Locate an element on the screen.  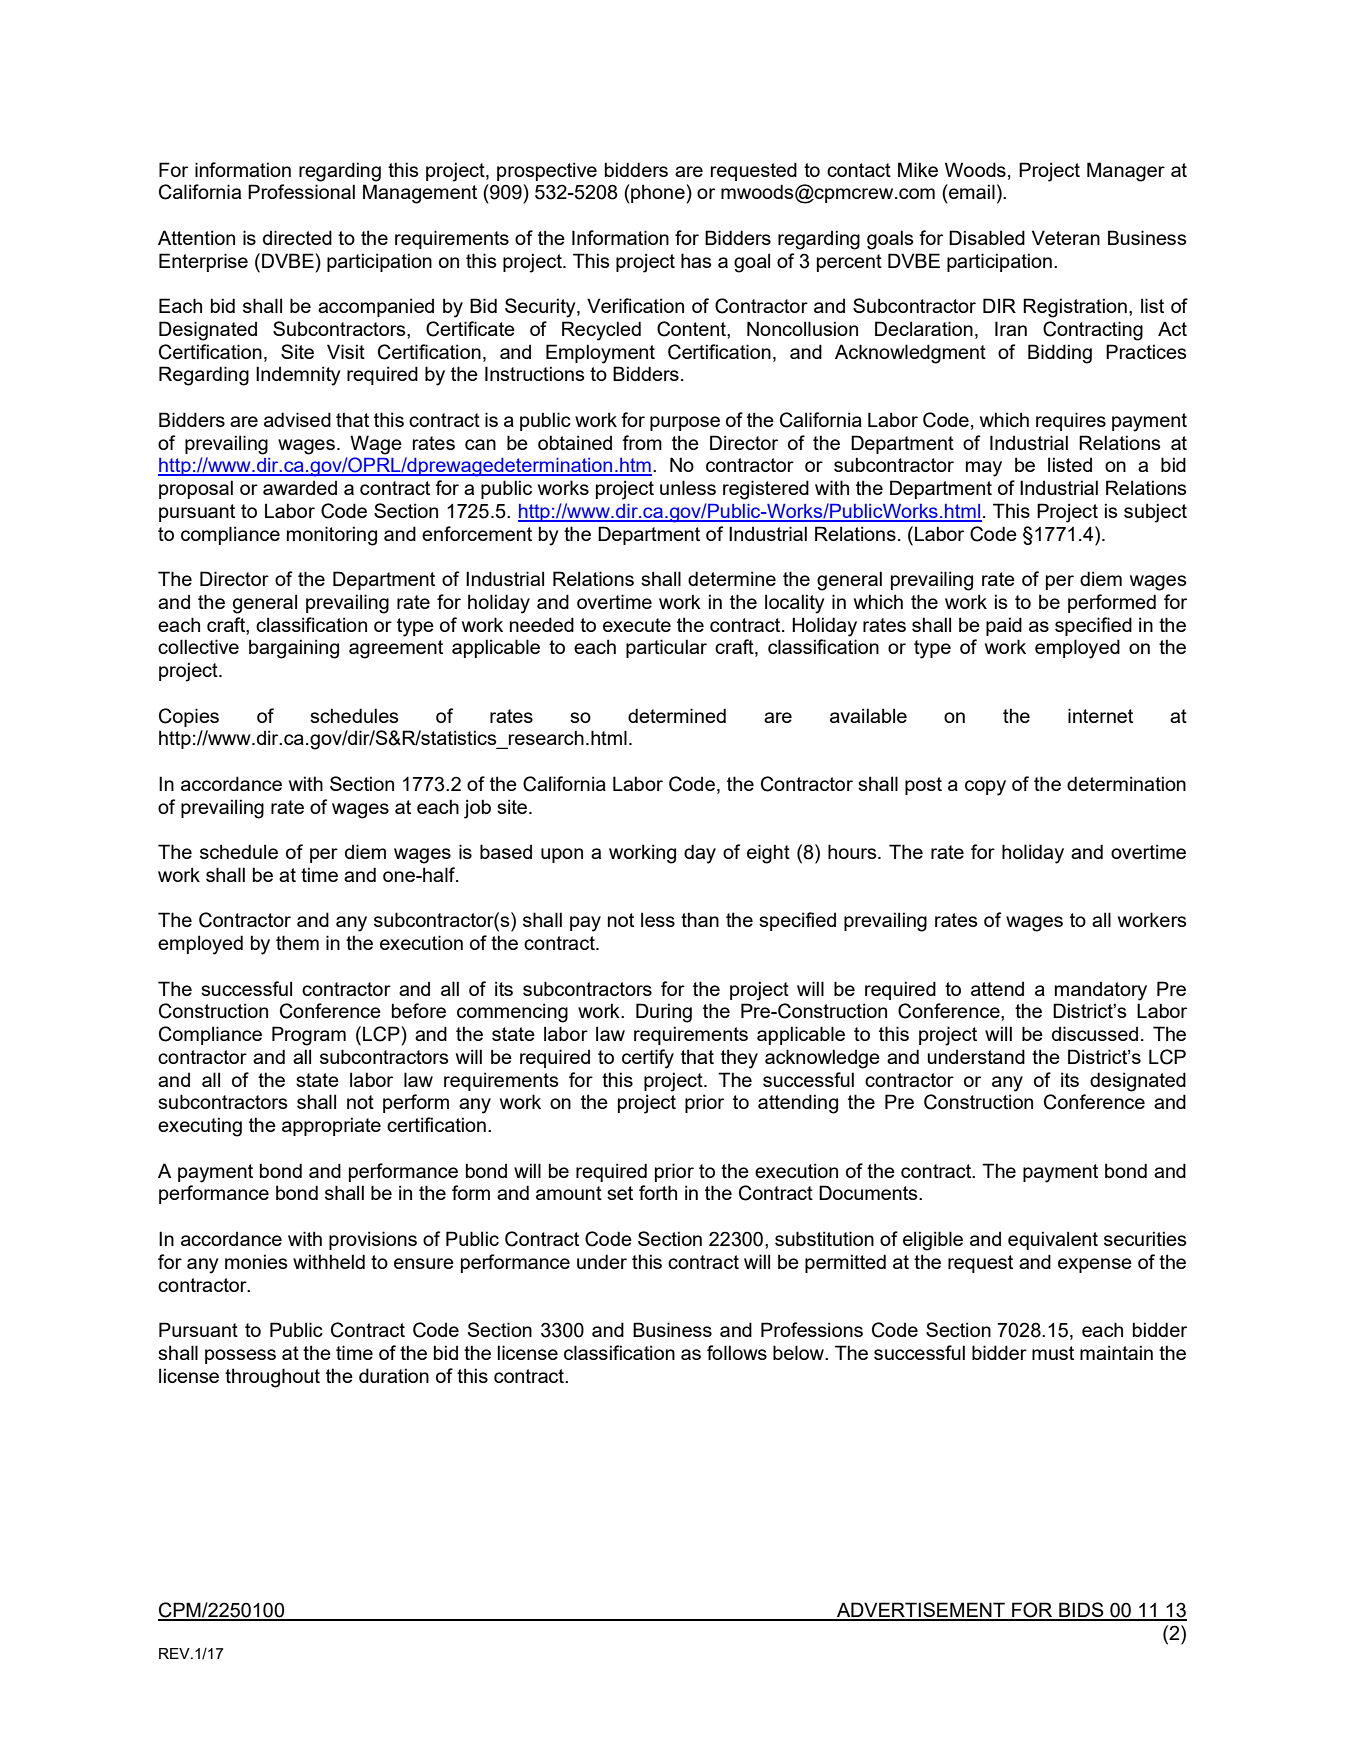
ADVERTISEMENT is located at coordinates (921, 1611).
